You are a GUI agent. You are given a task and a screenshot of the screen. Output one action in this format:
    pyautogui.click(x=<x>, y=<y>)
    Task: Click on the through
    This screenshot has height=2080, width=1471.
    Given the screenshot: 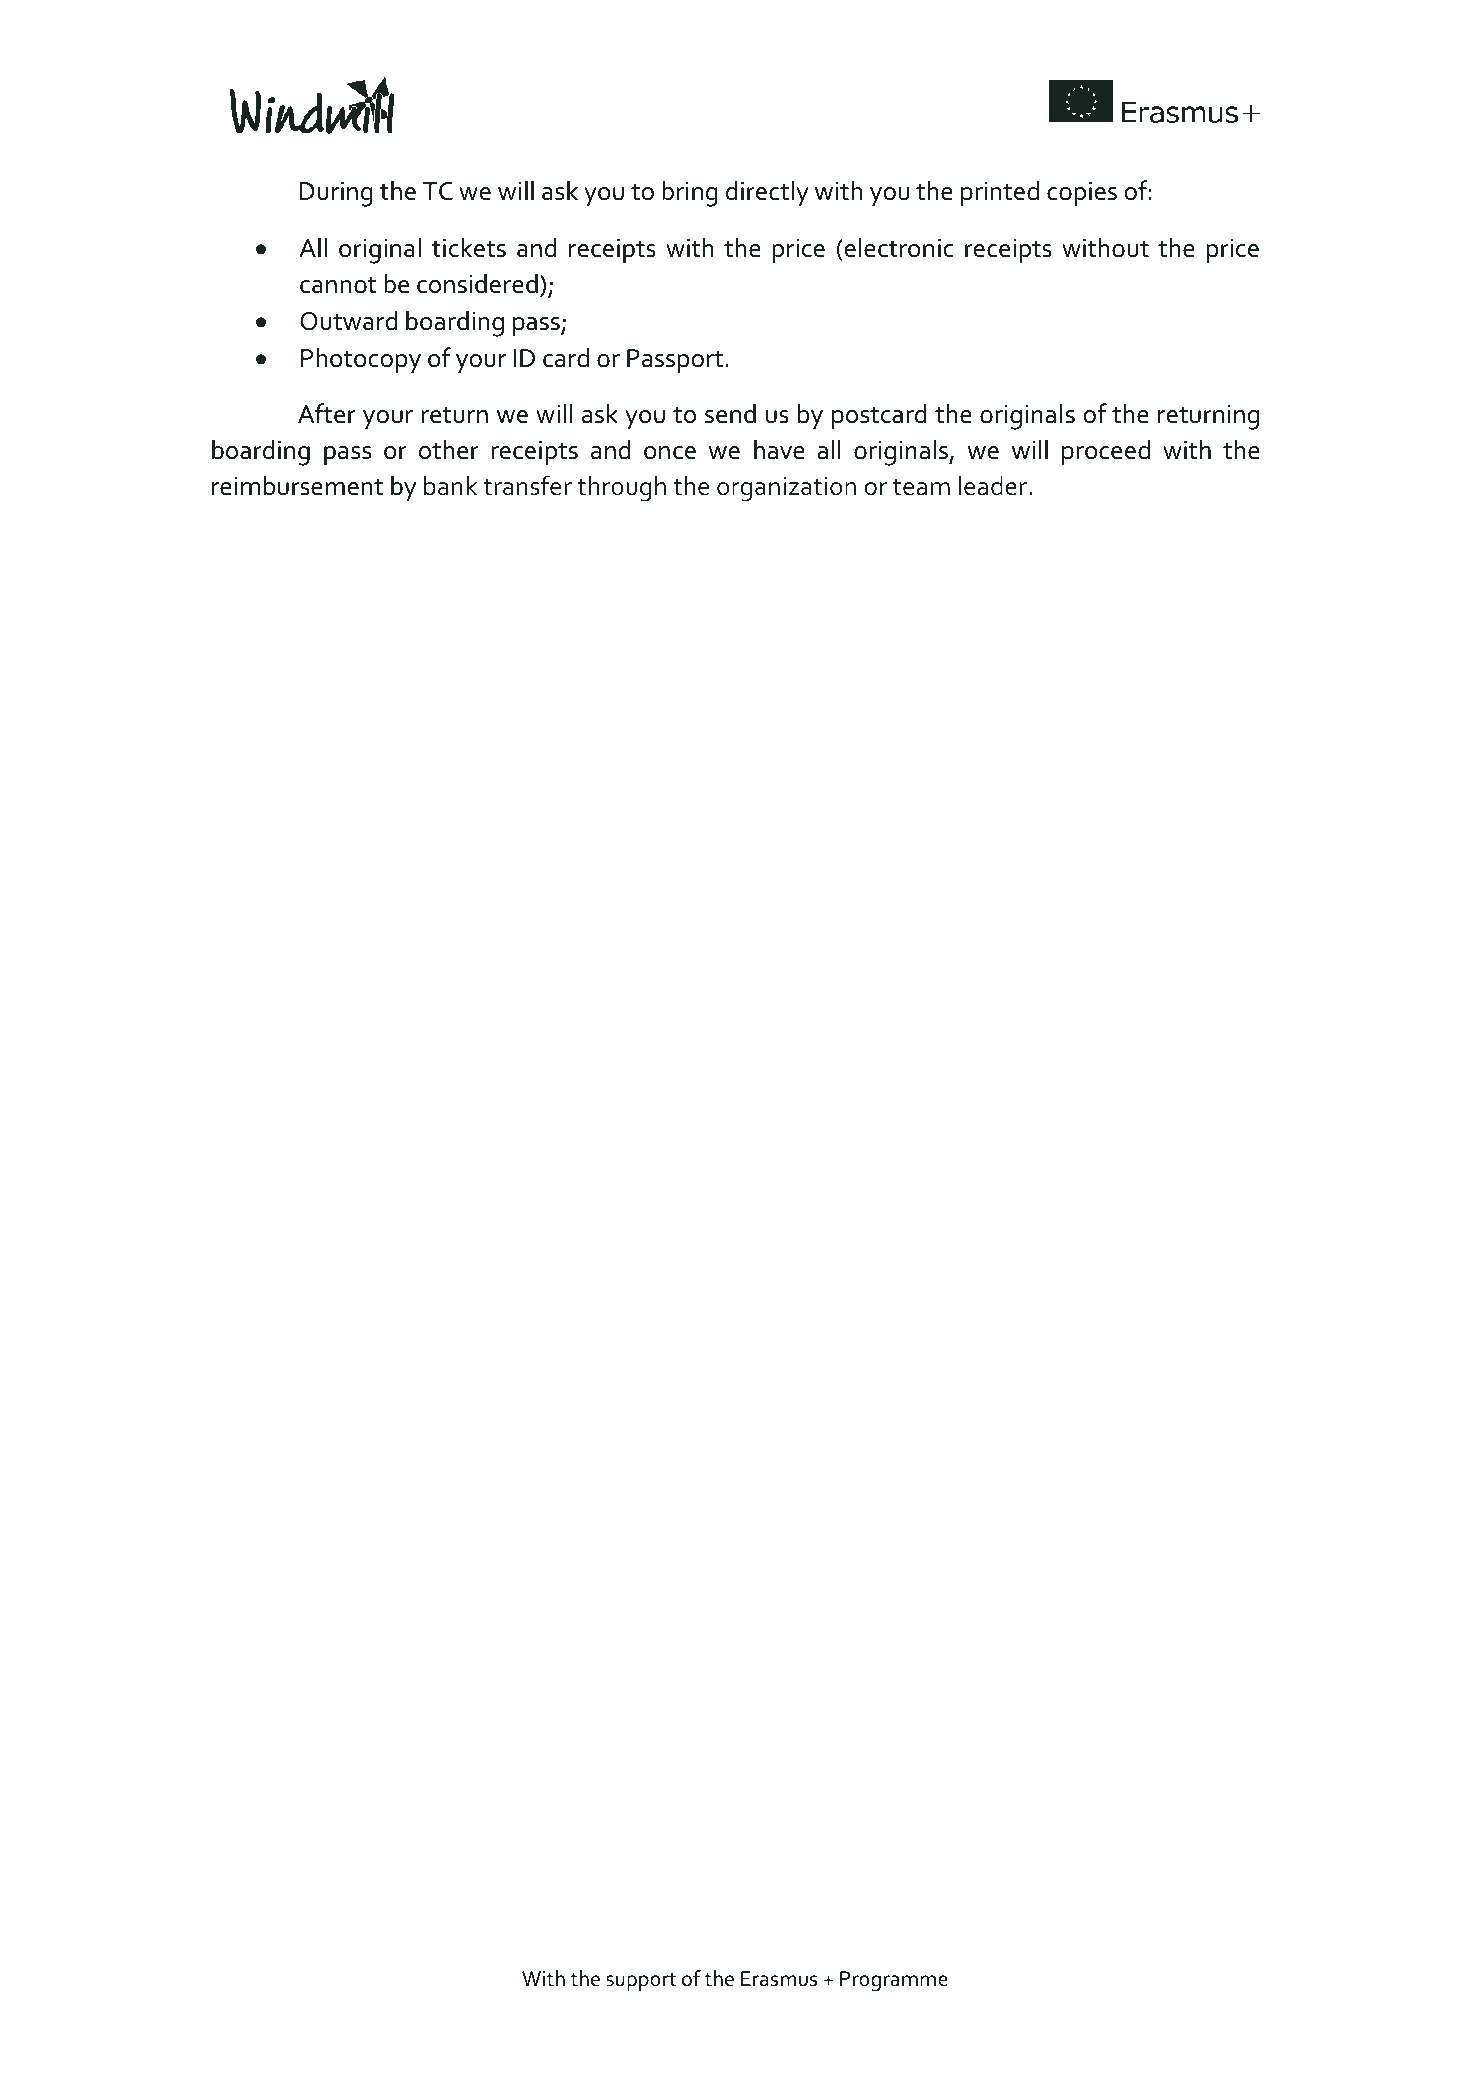 What is the action you would take?
    pyautogui.click(x=621, y=488)
